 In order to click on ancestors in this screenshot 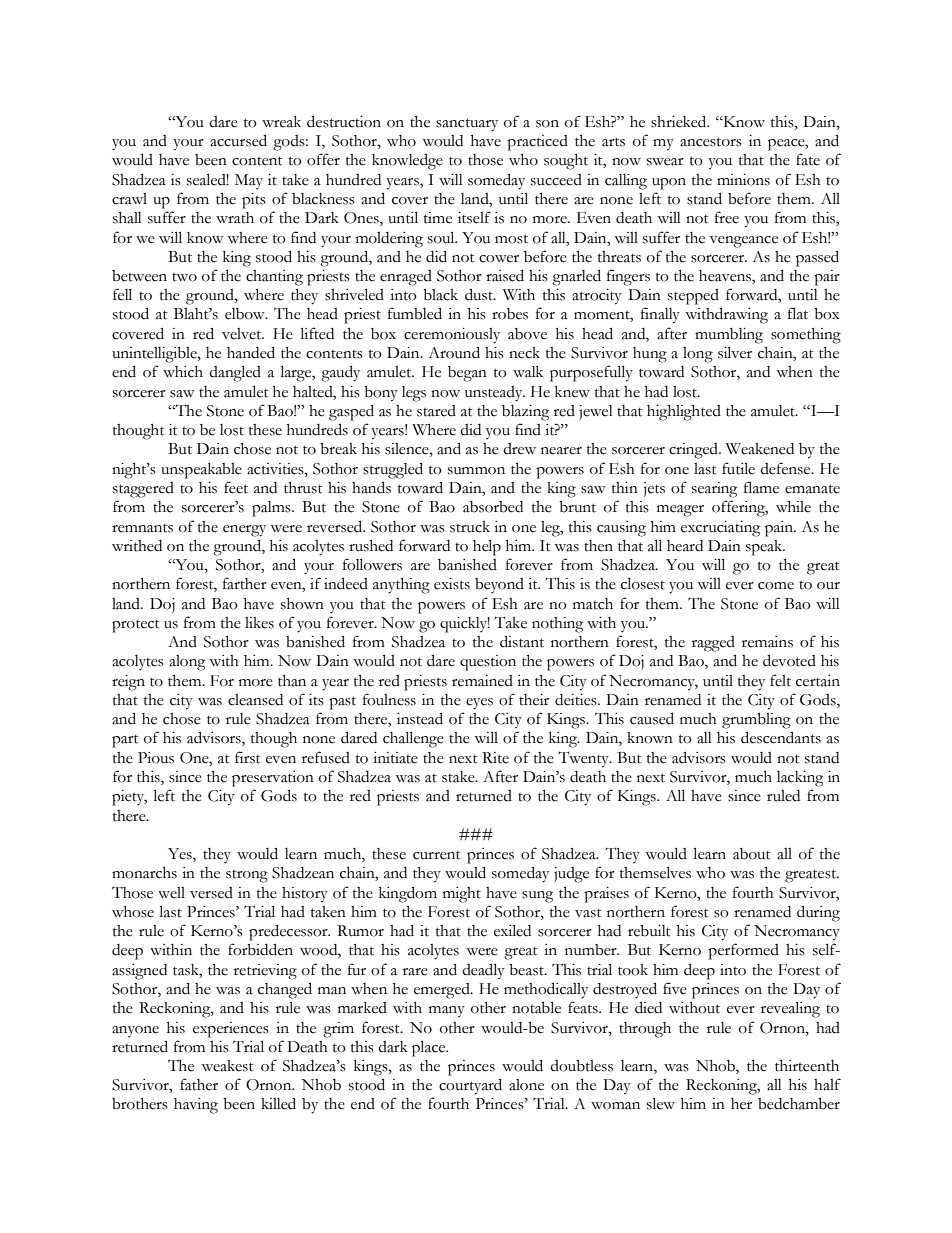, I will do `click(711, 142)`.
